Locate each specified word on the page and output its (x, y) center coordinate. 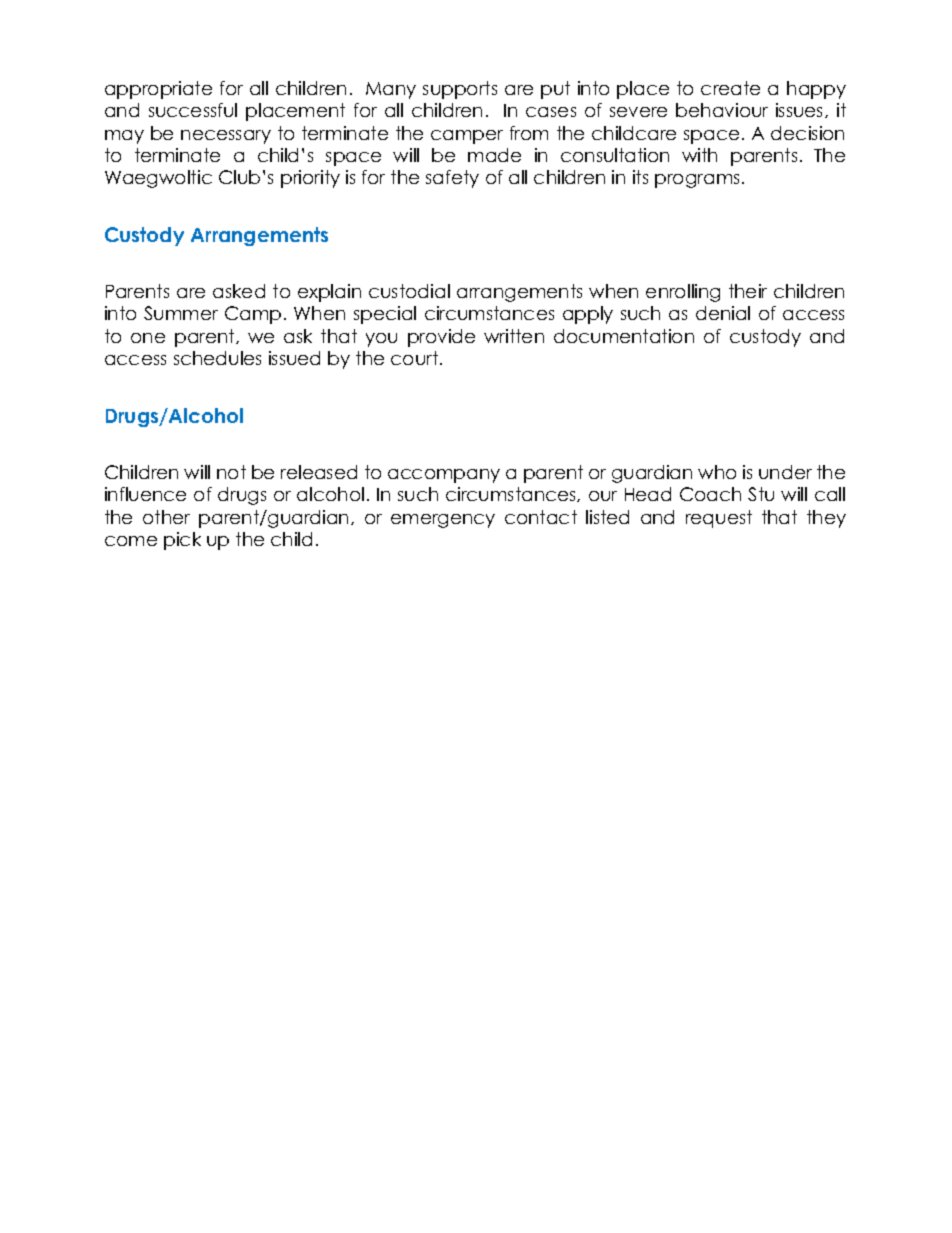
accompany (444, 476)
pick (182, 541)
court (414, 358)
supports (460, 90)
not (231, 472)
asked (239, 291)
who (717, 472)
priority (310, 179)
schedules (217, 358)
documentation (624, 336)
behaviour (722, 110)
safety (452, 179)
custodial (409, 291)
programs (697, 181)
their (748, 291)
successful (193, 110)
